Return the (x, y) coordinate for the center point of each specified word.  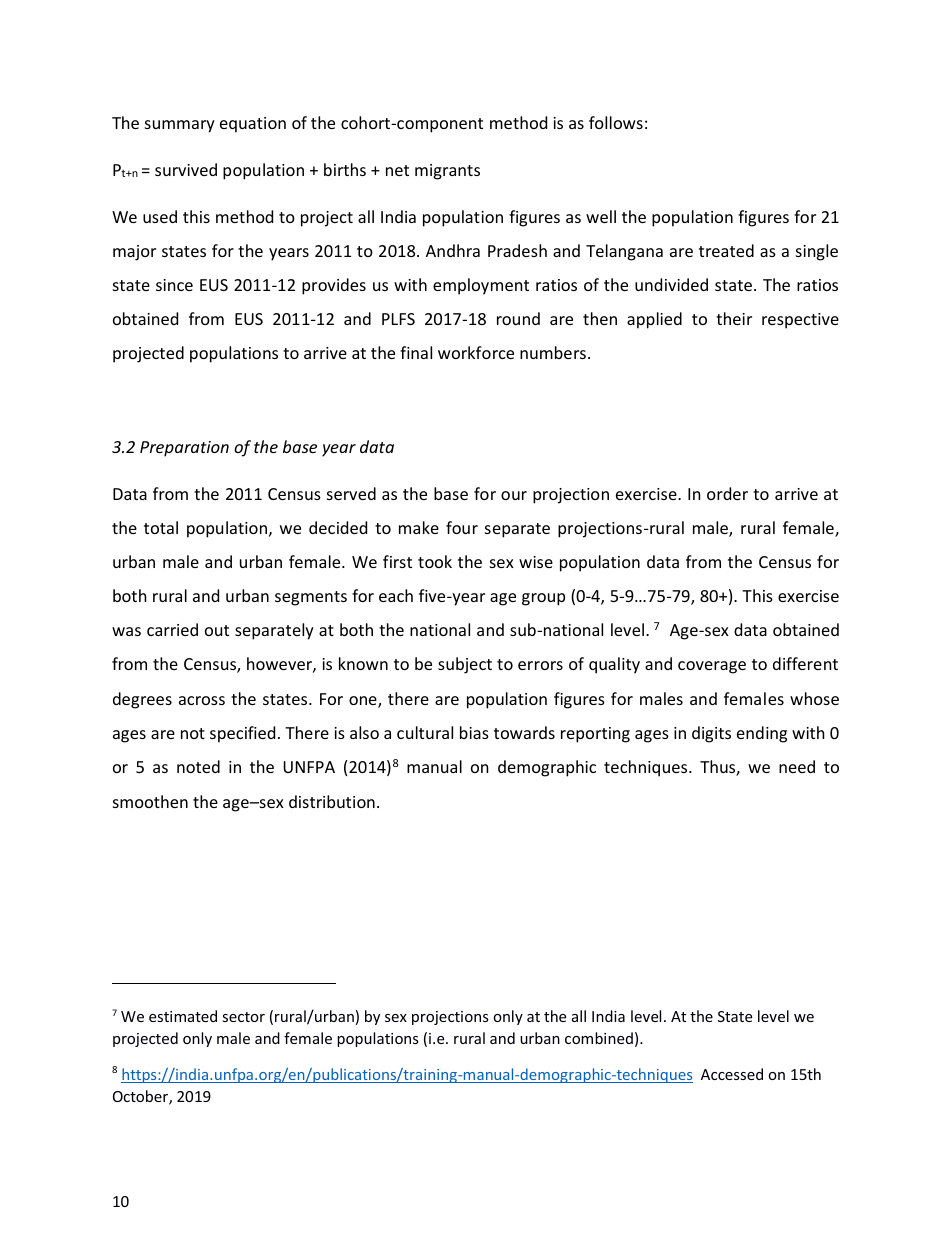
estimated (183, 1016)
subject (465, 665)
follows (616, 122)
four (462, 527)
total (161, 527)
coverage (712, 667)
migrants (447, 172)
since (174, 285)
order (727, 493)
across (202, 700)
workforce (476, 352)
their (734, 318)
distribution (332, 801)
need (797, 766)
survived (186, 169)
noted (198, 766)
